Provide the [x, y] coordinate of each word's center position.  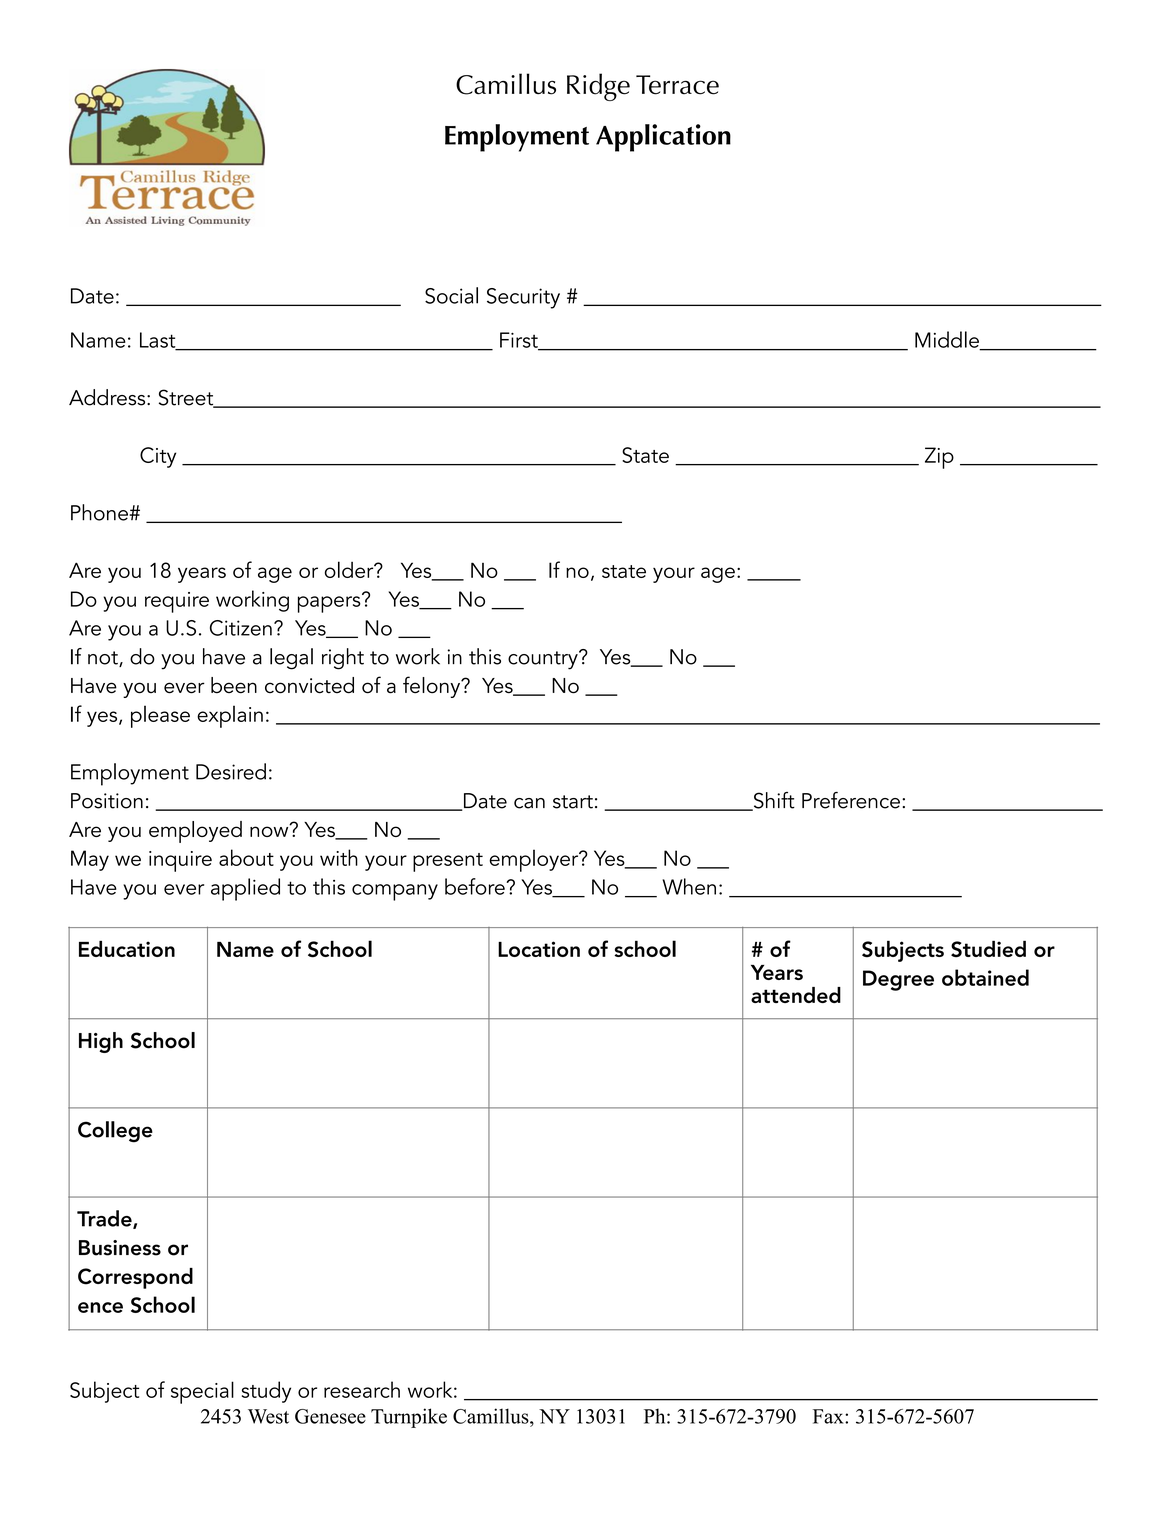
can [529, 803]
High [101, 1042]
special [202, 1392]
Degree [898, 980]
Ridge [598, 87]
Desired [231, 771]
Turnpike [409, 1418]
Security [523, 298]
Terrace [677, 85]
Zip [939, 458]
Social [451, 295]
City [158, 457]
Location [539, 949]
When [689, 886]
